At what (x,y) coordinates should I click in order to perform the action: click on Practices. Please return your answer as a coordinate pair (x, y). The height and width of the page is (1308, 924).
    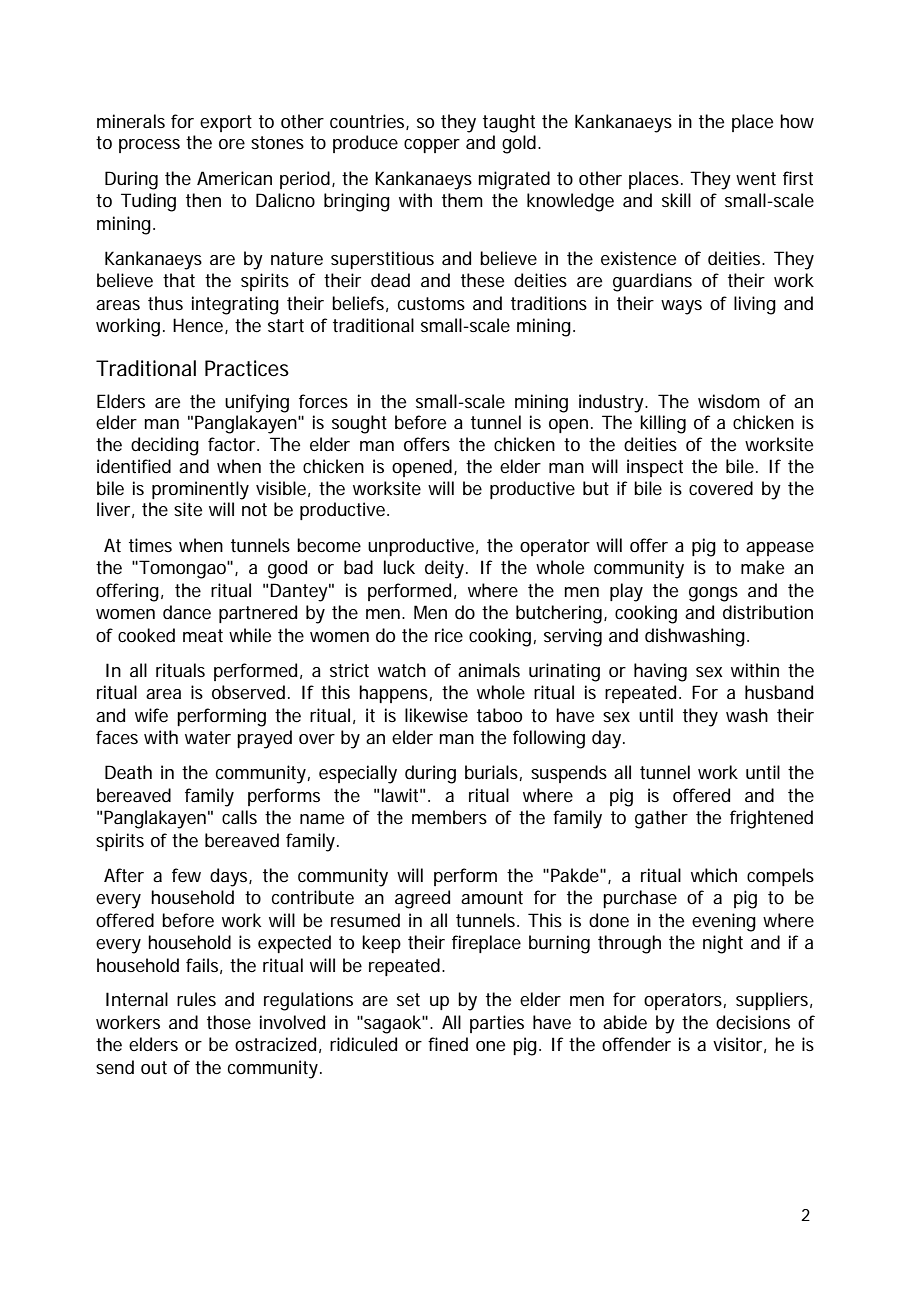
    Looking at the image, I should click on (247, 368).
